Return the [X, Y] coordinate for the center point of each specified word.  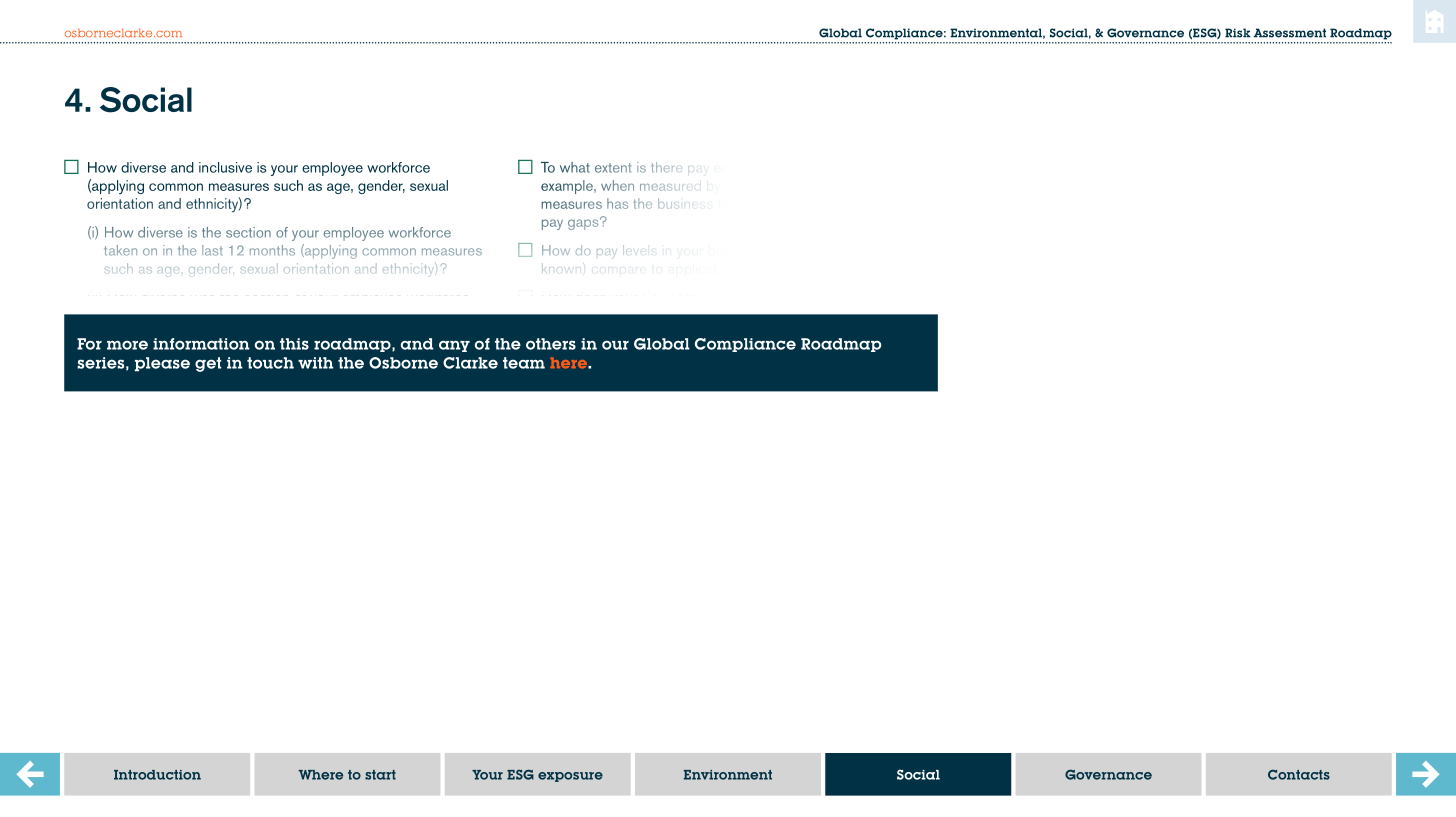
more [127, 345]
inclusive [225, 167]
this [294, 344]
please [162, 364]
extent [613, 168]
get [208, 364]
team [524, 363]
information [201, 344]
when [617, 185]
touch [270, 363]
